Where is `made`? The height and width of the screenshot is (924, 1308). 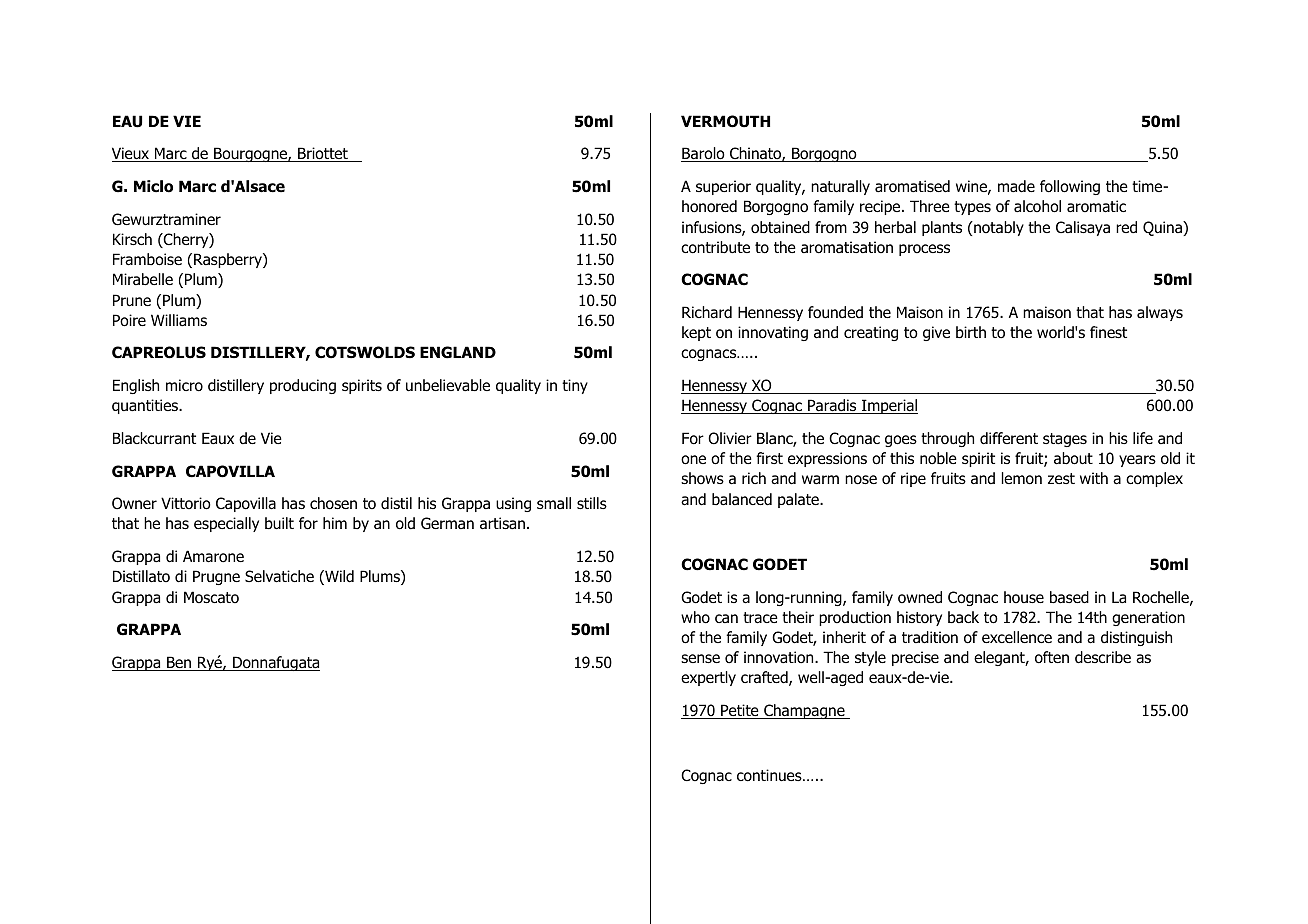
made is located at coordinates (1016, 186).
